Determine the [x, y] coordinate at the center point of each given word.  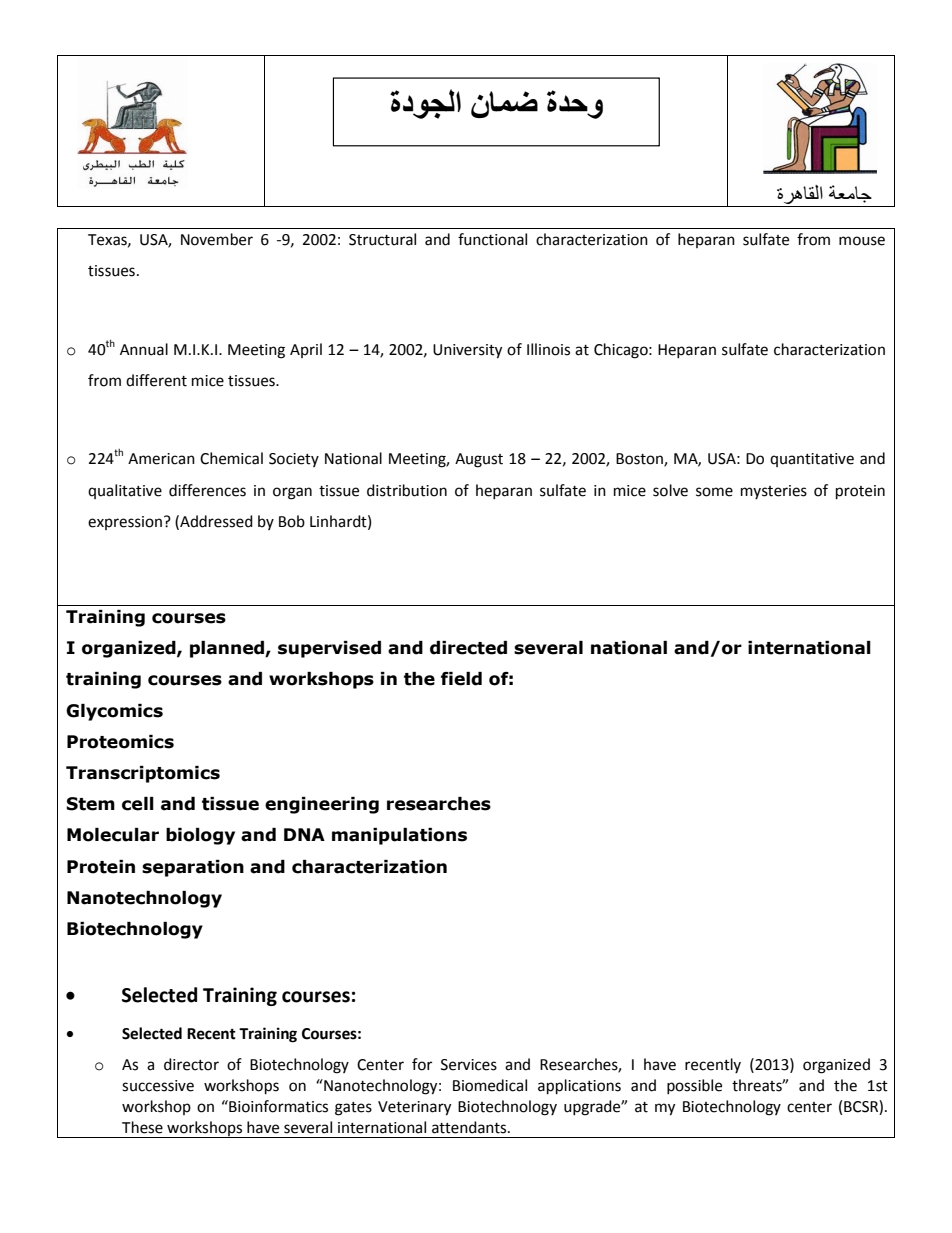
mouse [862, 241]
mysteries [774, 492]
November [217, 239]
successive [158, 1086]
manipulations [399, 836]
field [461, 679]
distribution [407, 490]
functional [492, 239]
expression [125, 523]
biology [200, 836]
